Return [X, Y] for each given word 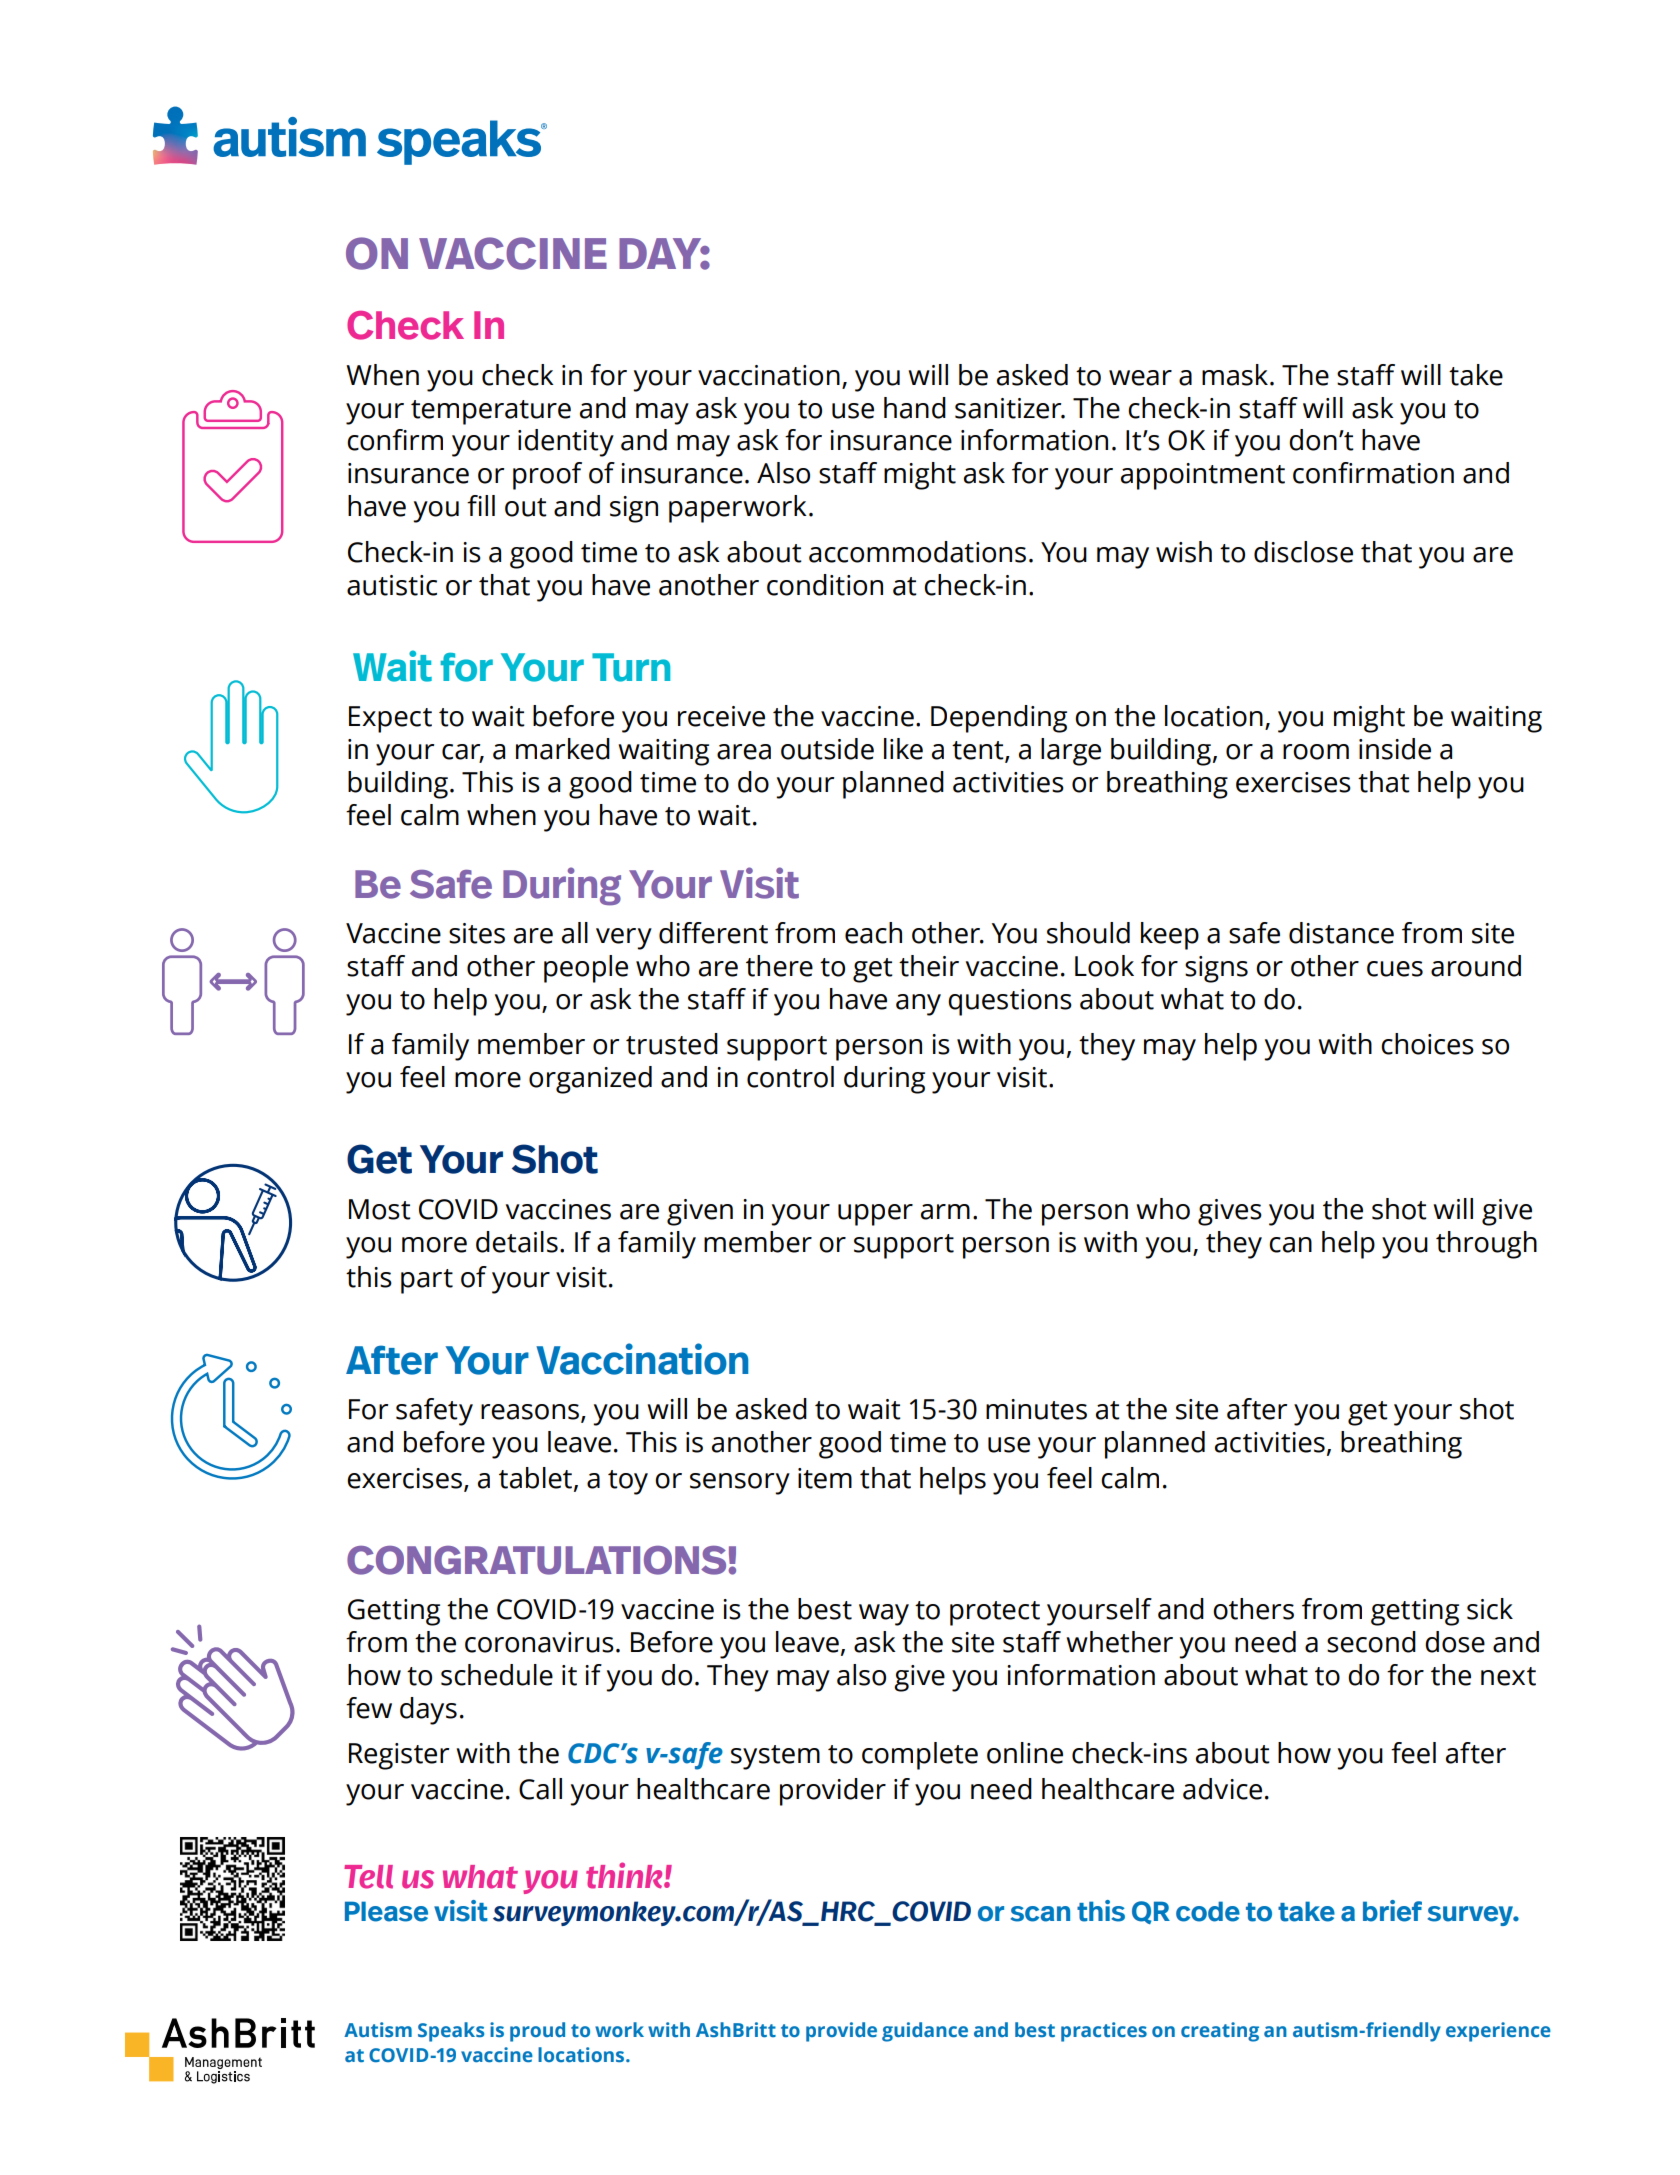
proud [537, 2032]
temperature [491, 412]
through [1486, 1245]
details [517, 1242]
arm [945, 1212]
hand [915, 408]
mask [1235, 375]
